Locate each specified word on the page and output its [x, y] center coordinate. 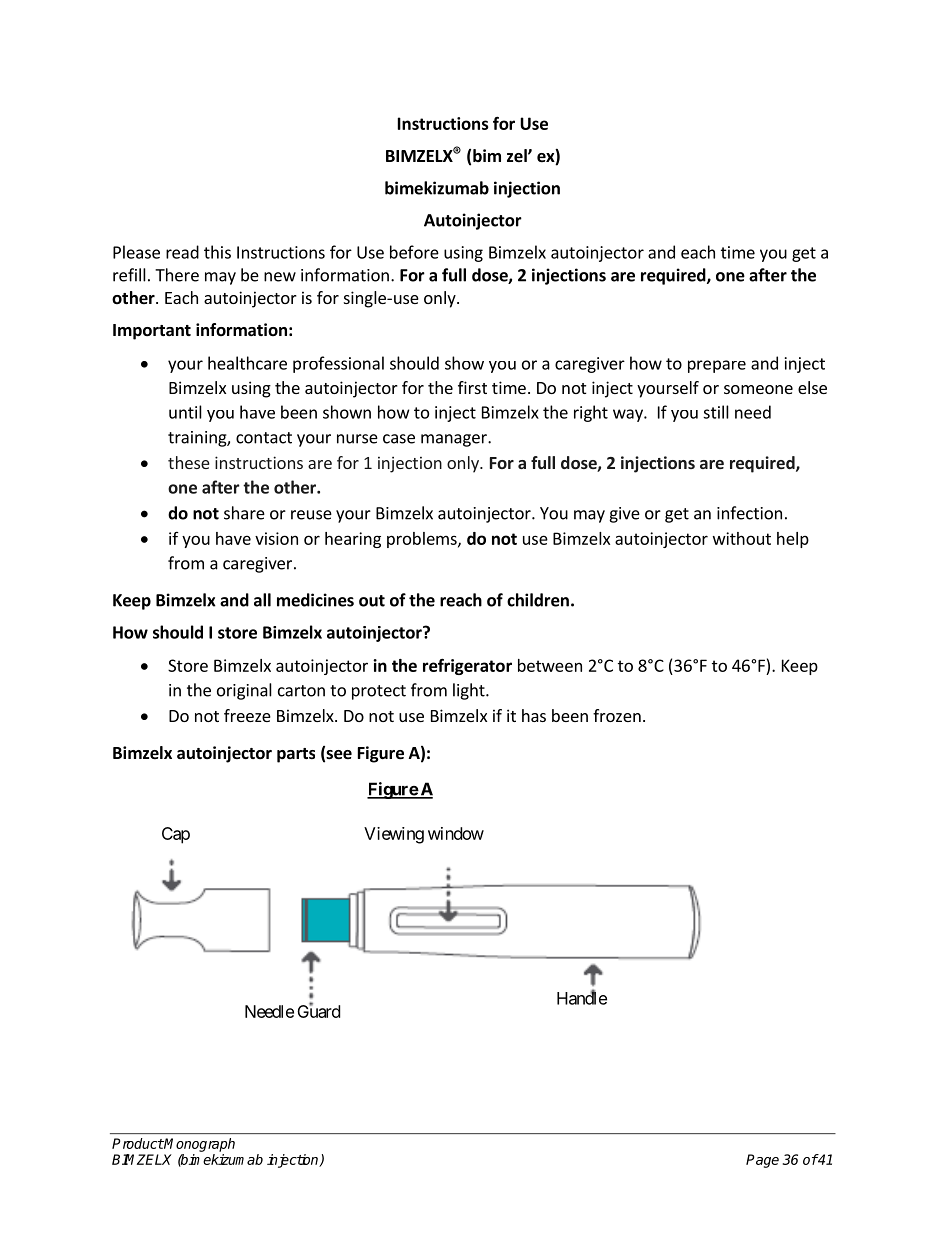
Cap [176, 835]
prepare [717, 366]
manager [455, 440]
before [414, 252]
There [177, 275]
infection [749, 513]
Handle [582, 997]
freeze [247, 715]
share [244, 513]
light [470, 691]
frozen [617, 715]
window [456, 833]
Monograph [199, 1145]
